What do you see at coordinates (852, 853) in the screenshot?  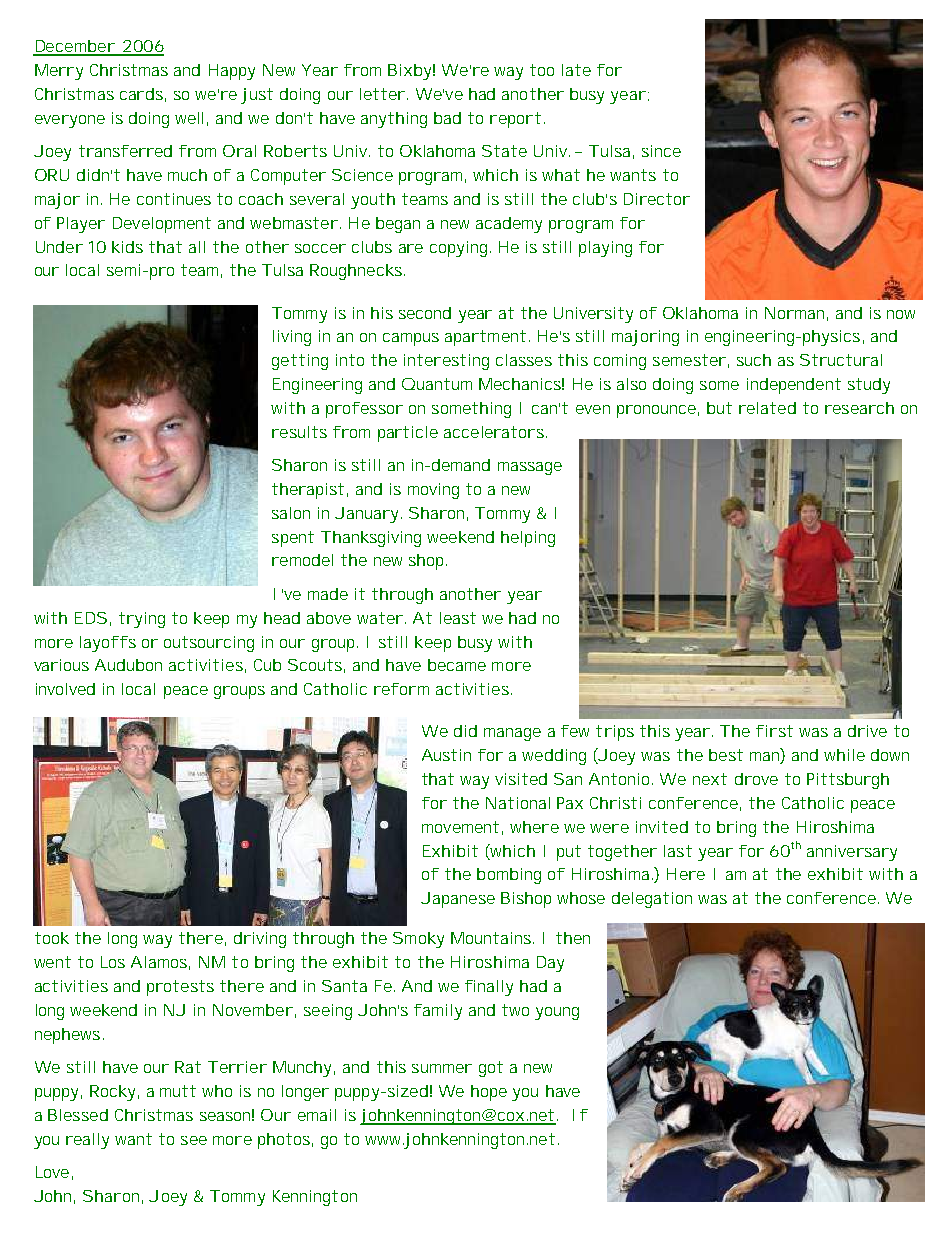 I see `anniversary` at bounding box center [852, 853].
